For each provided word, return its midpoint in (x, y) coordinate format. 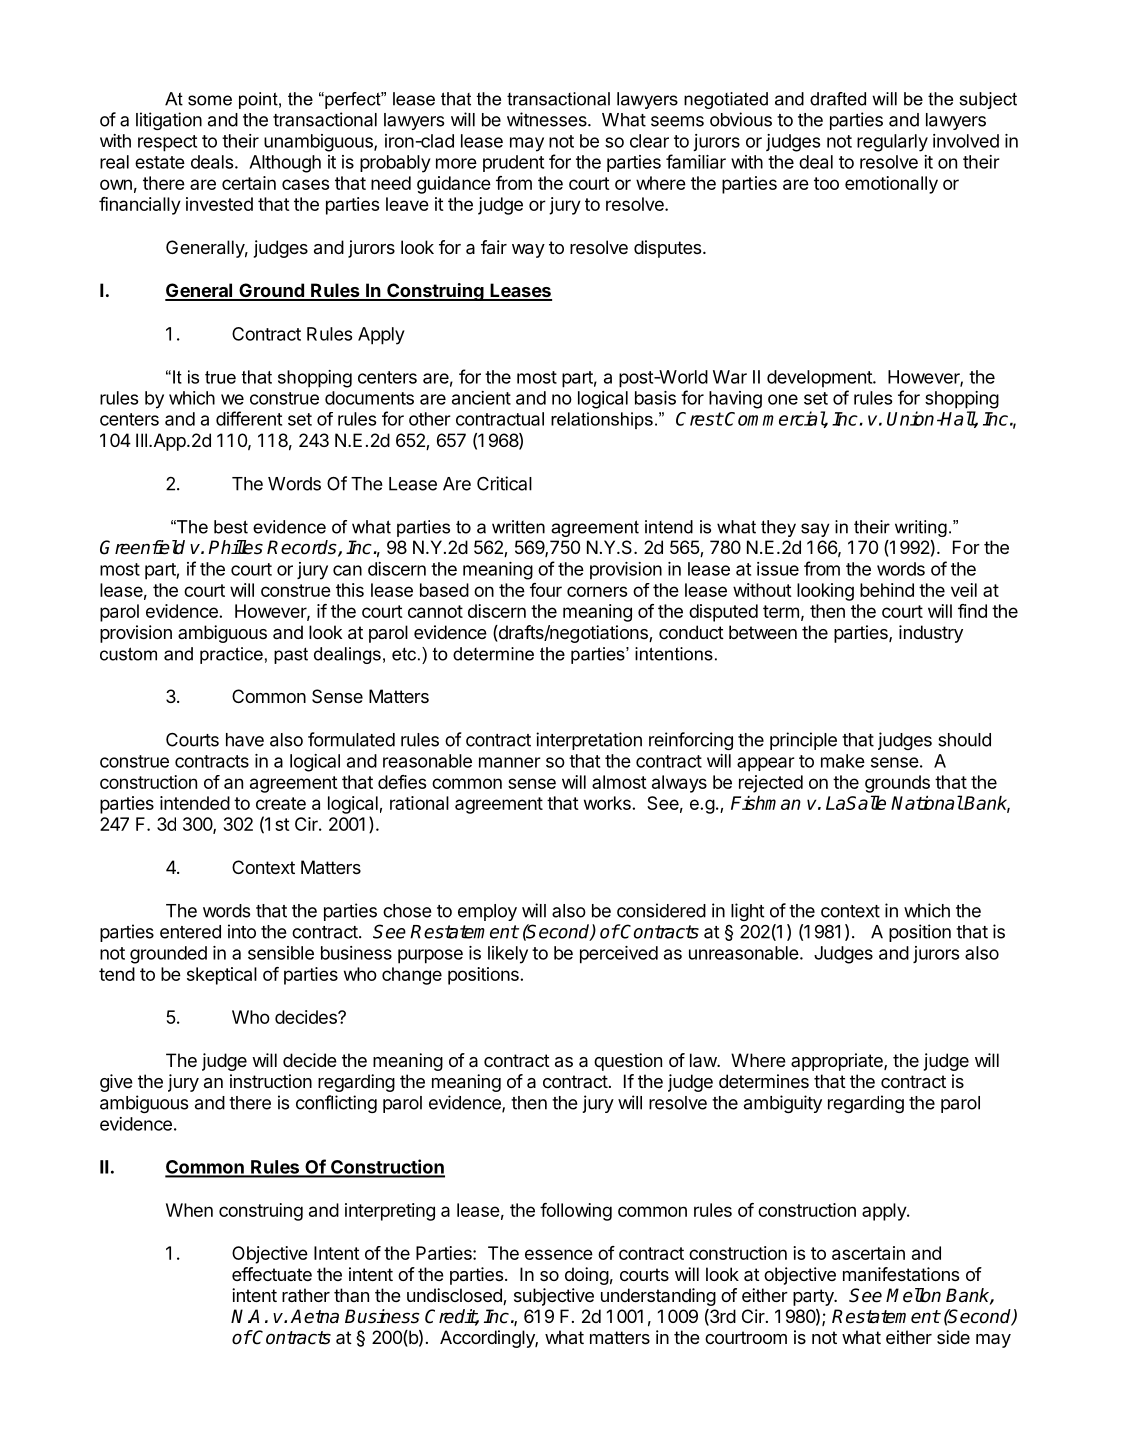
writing (921, 528)
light (748, 912)
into (242, 931)
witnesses (548, 119)
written (518, 527)
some (210, 100)
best (231, 527)
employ (487, 912)
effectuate (272, 1274)
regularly (892, 143)
